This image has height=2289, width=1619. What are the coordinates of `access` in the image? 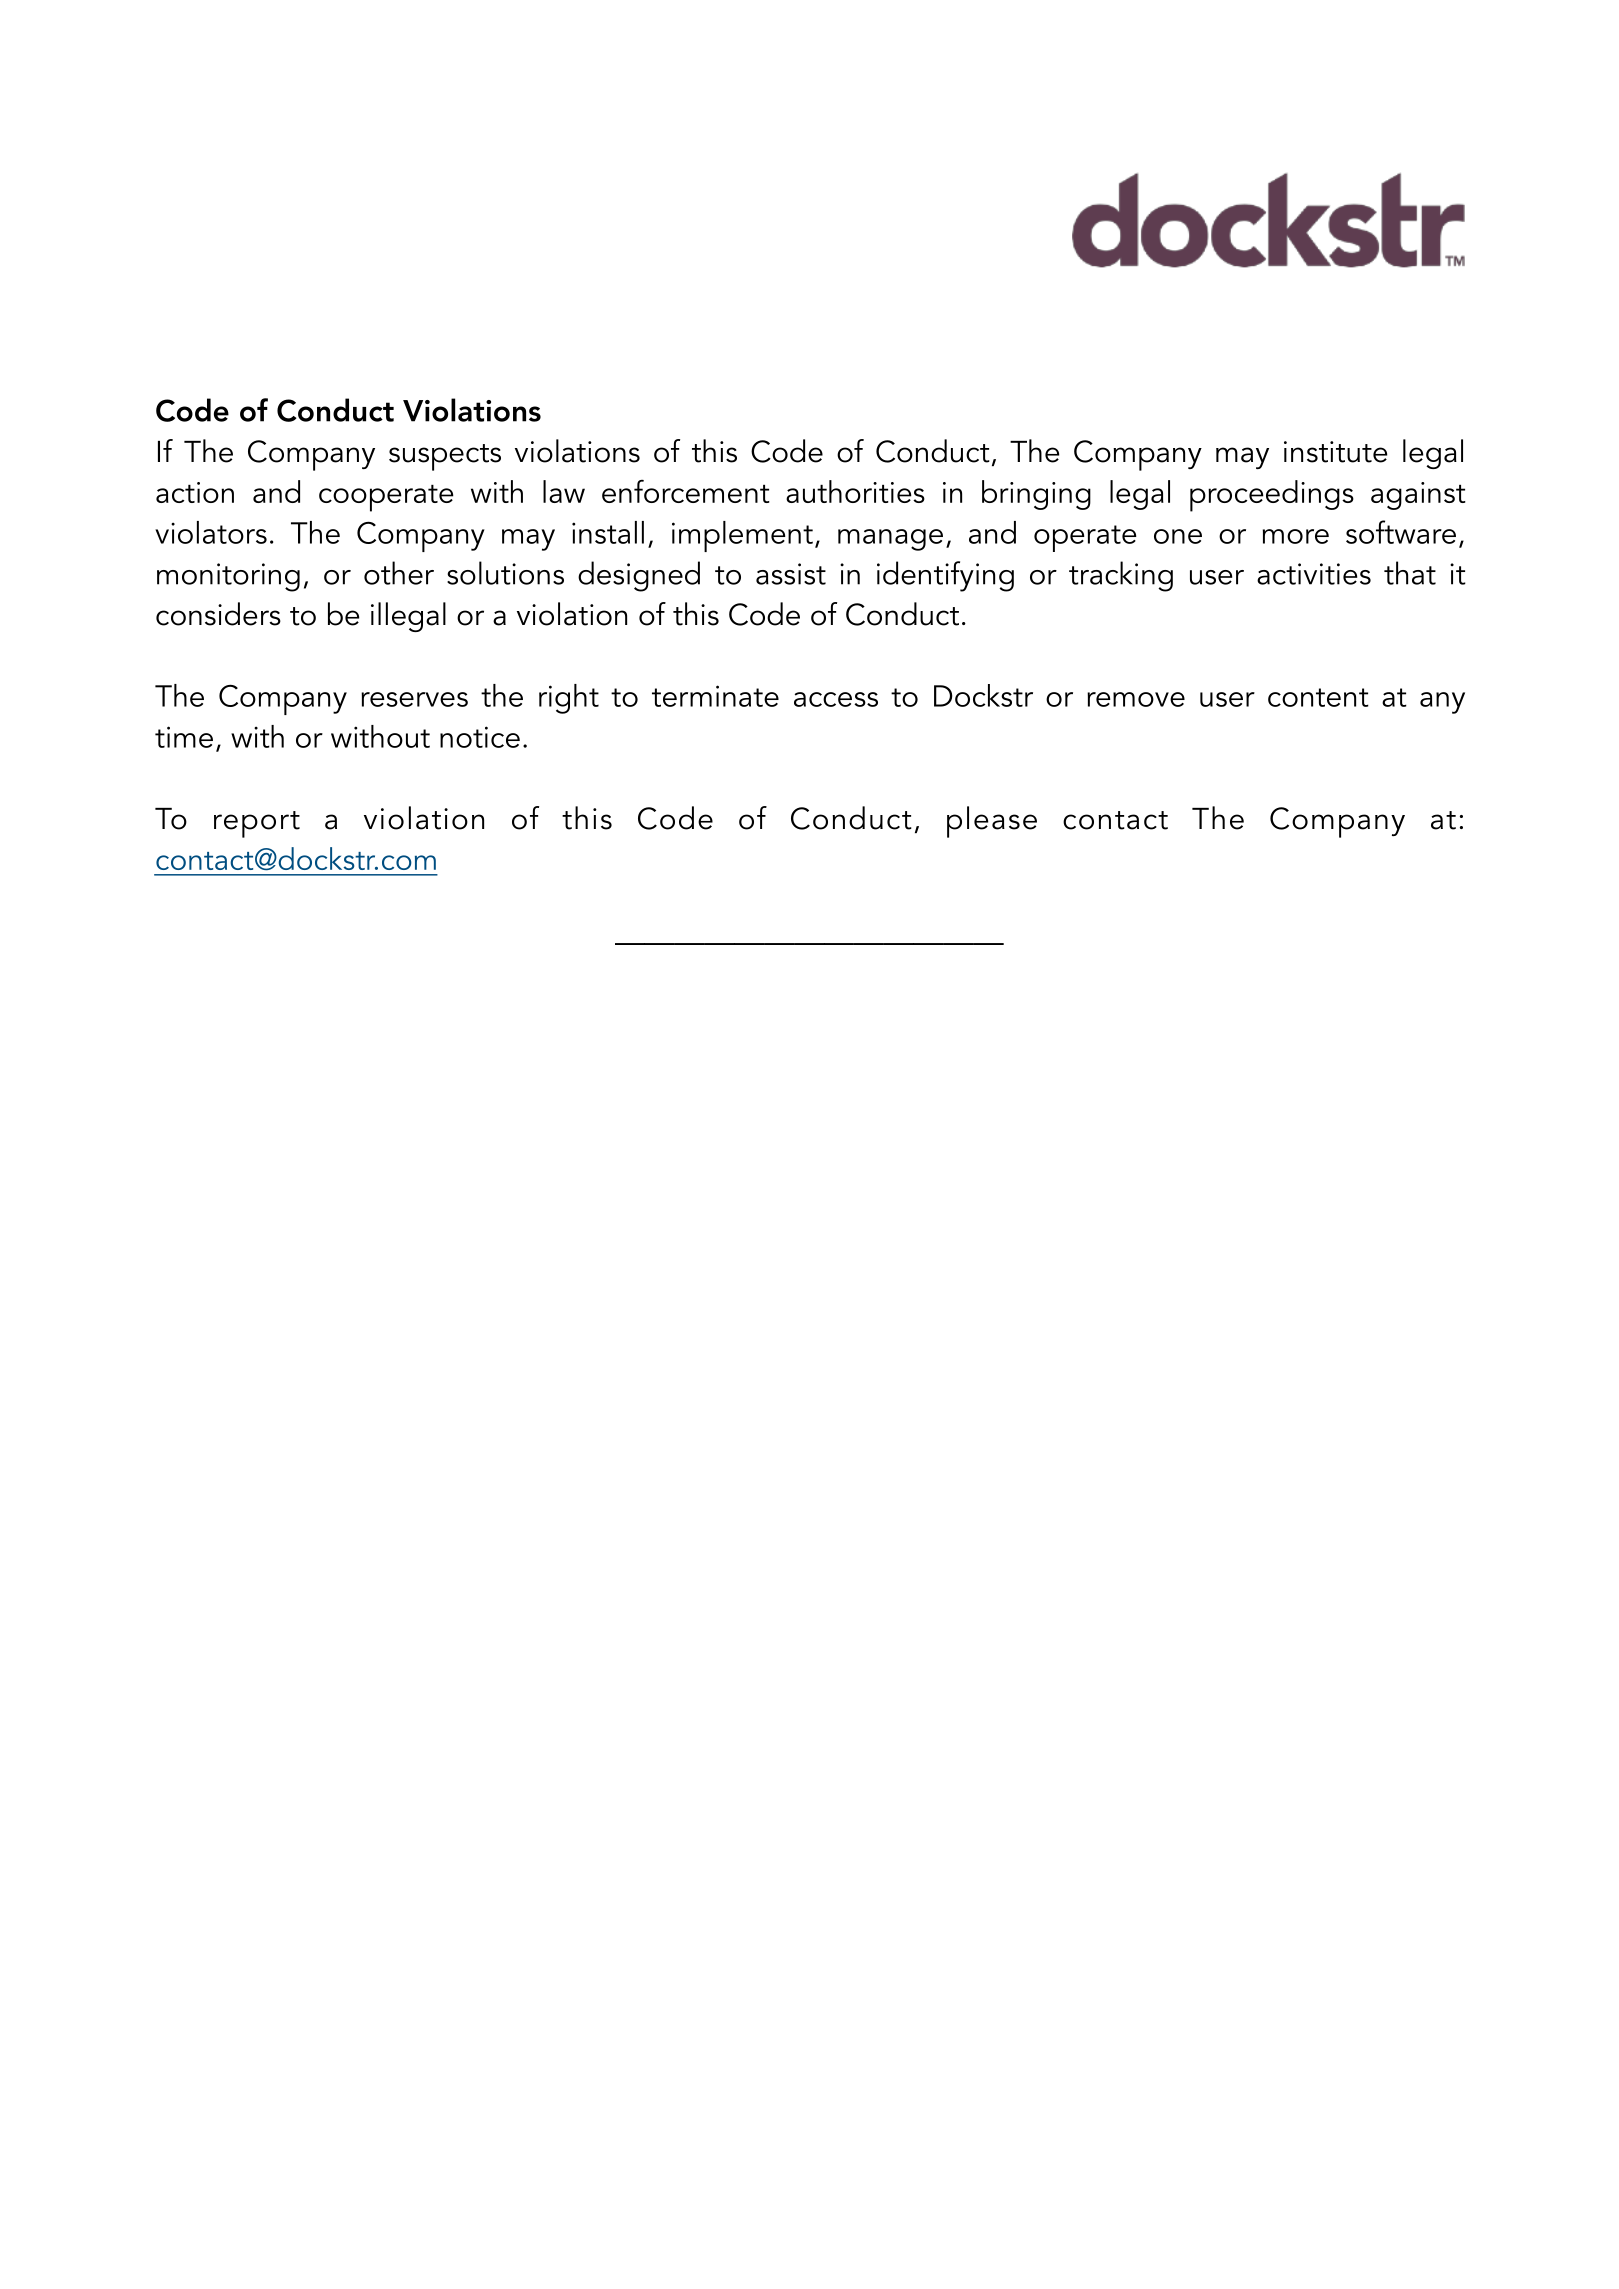 It's located at (836, 699).
